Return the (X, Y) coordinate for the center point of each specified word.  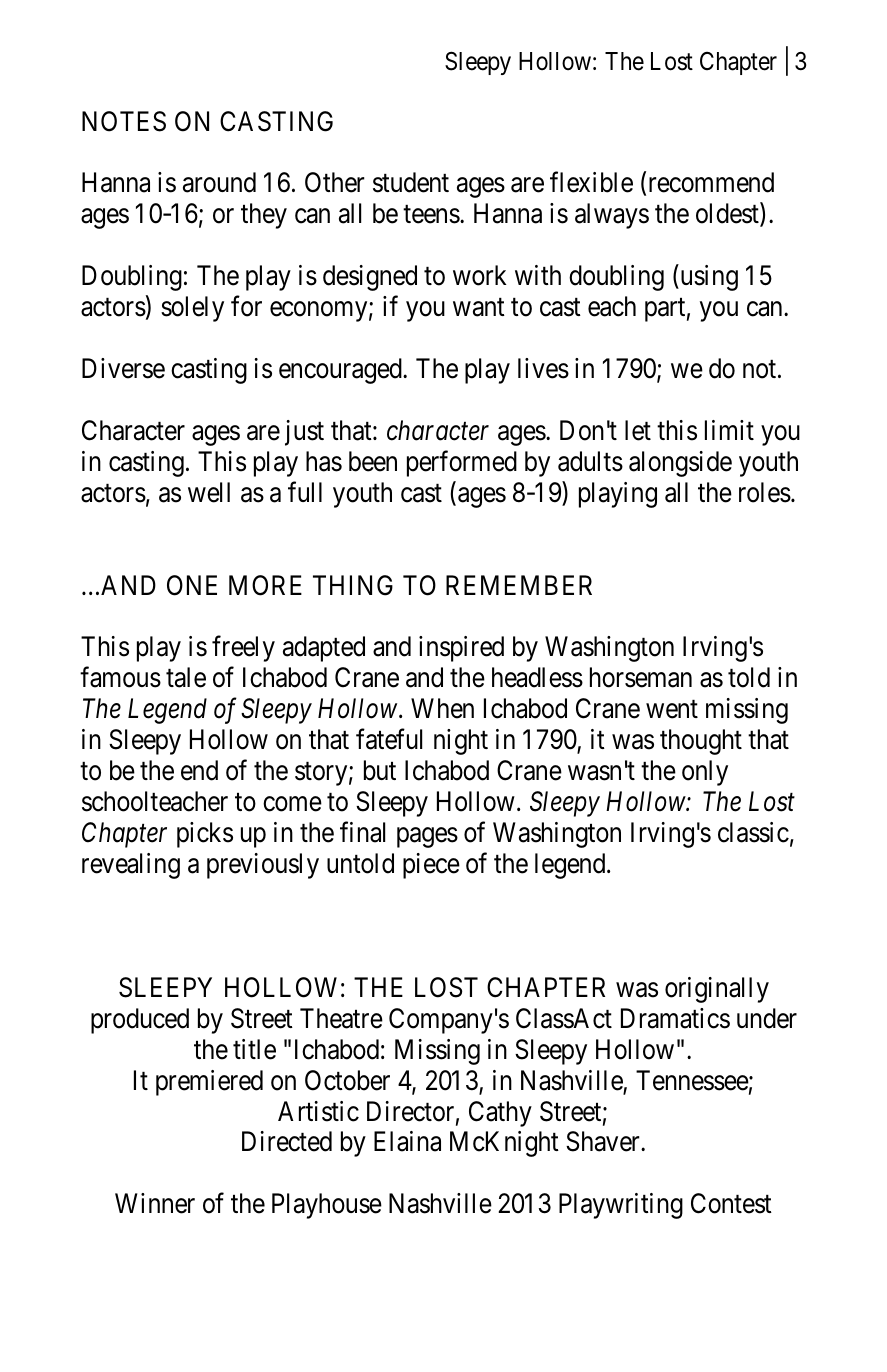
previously (263, 866)
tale (186, 677)
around (219, 182)
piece (431, 866)
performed (462, 464)
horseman (641, 677)
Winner (155, 1203)
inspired (461, 649)
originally (717, 990)
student (411, 182)
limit (729, 430)
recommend (711, 182)
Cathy (500, 1114)
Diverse (123, 368)
